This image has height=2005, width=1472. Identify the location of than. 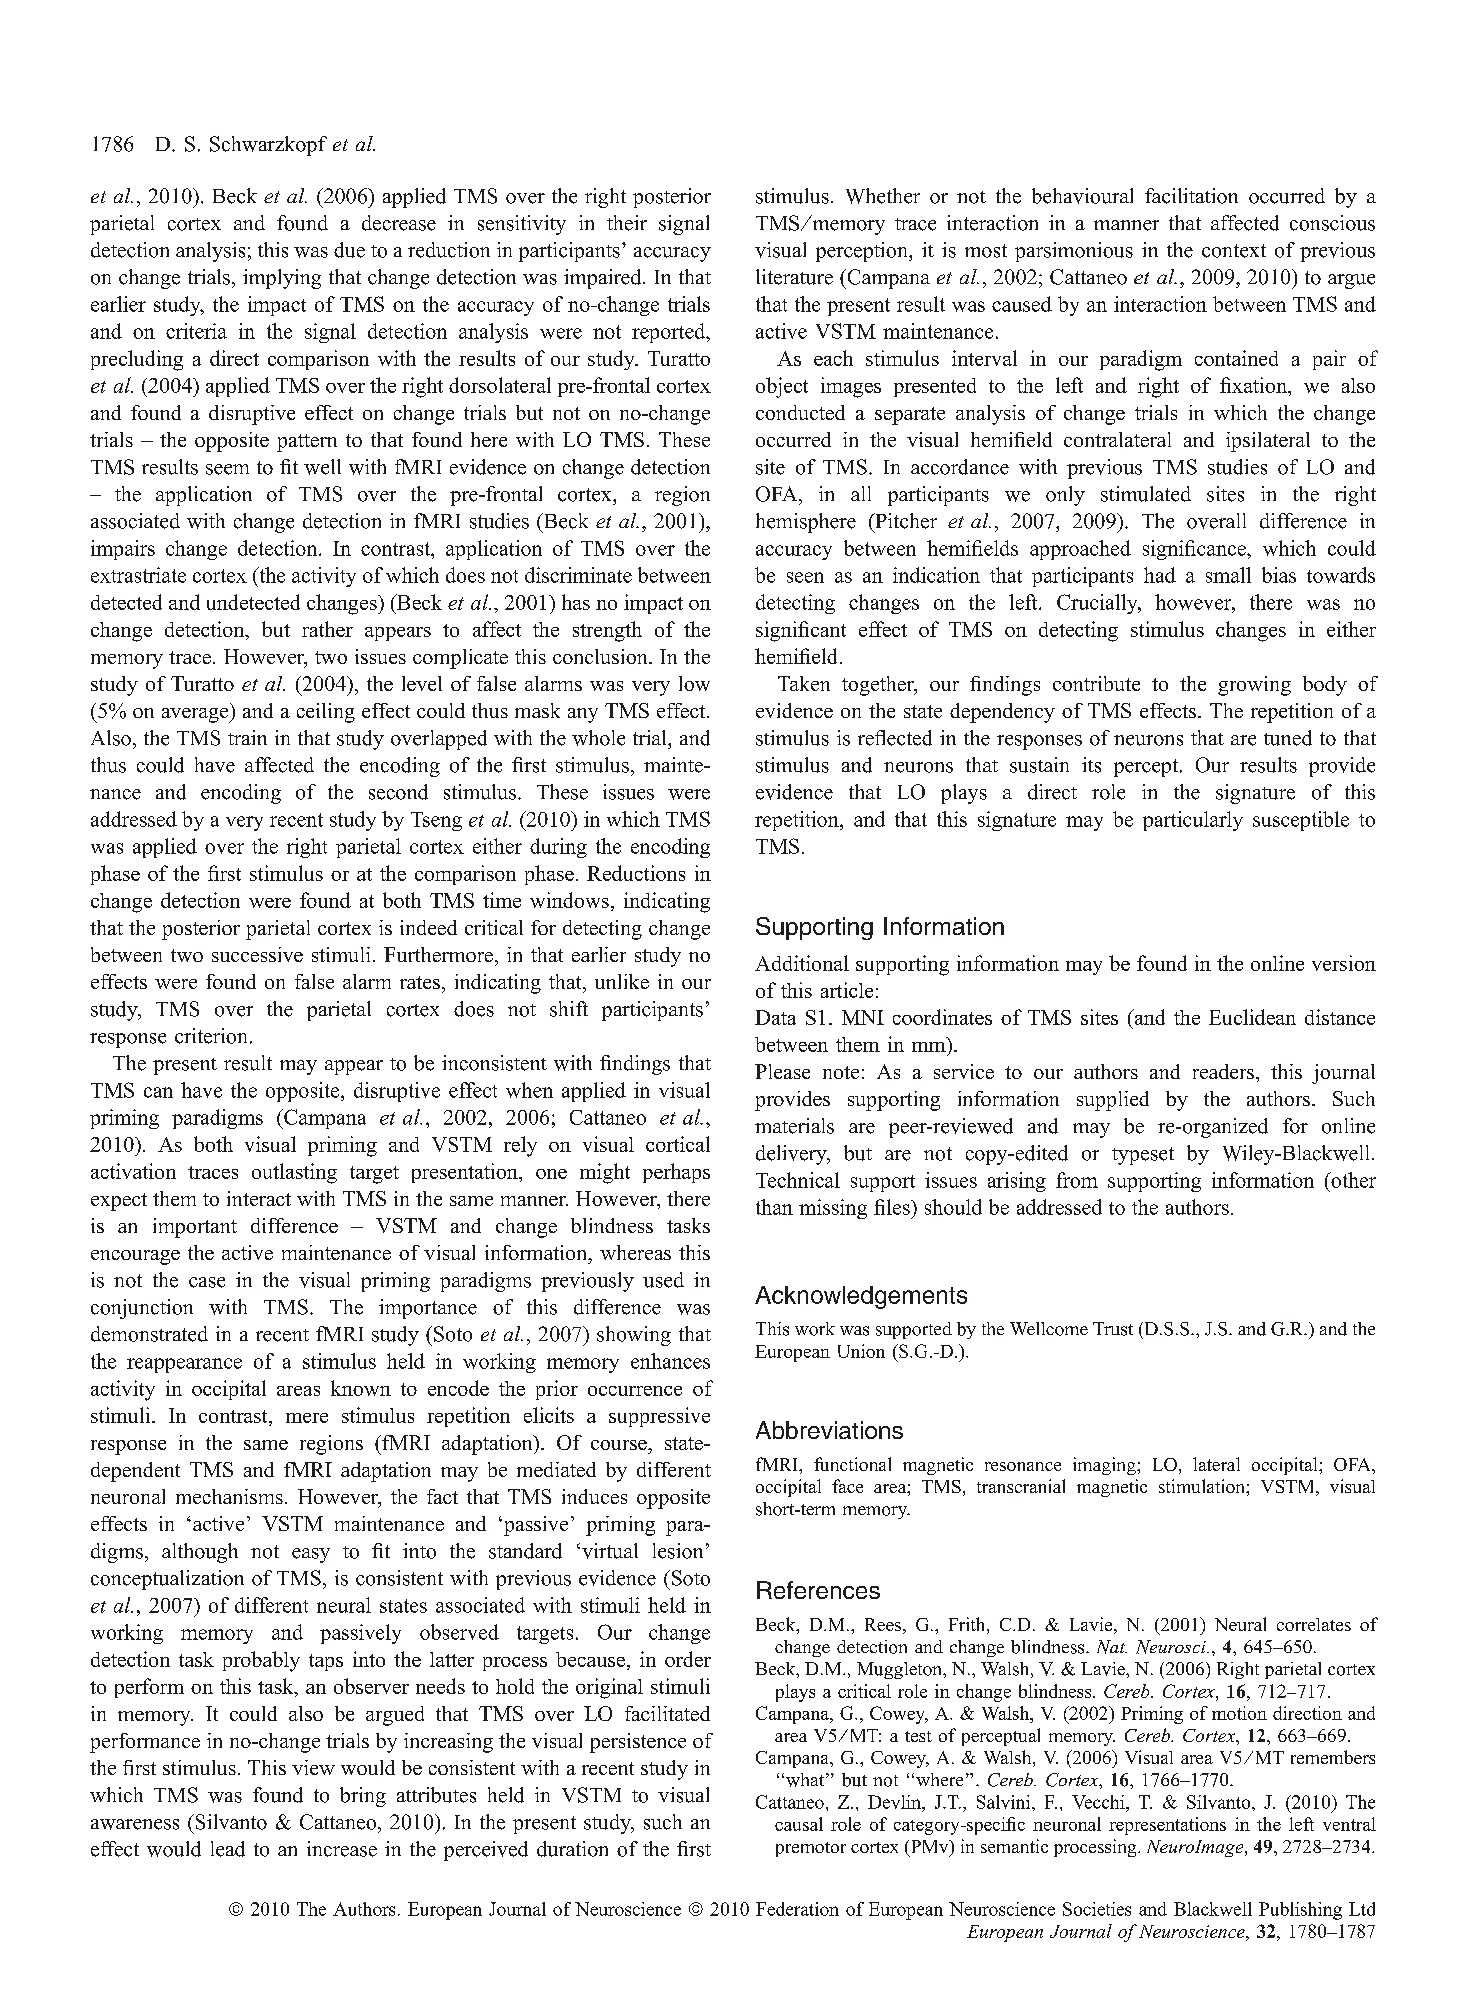
(774, 1207).
